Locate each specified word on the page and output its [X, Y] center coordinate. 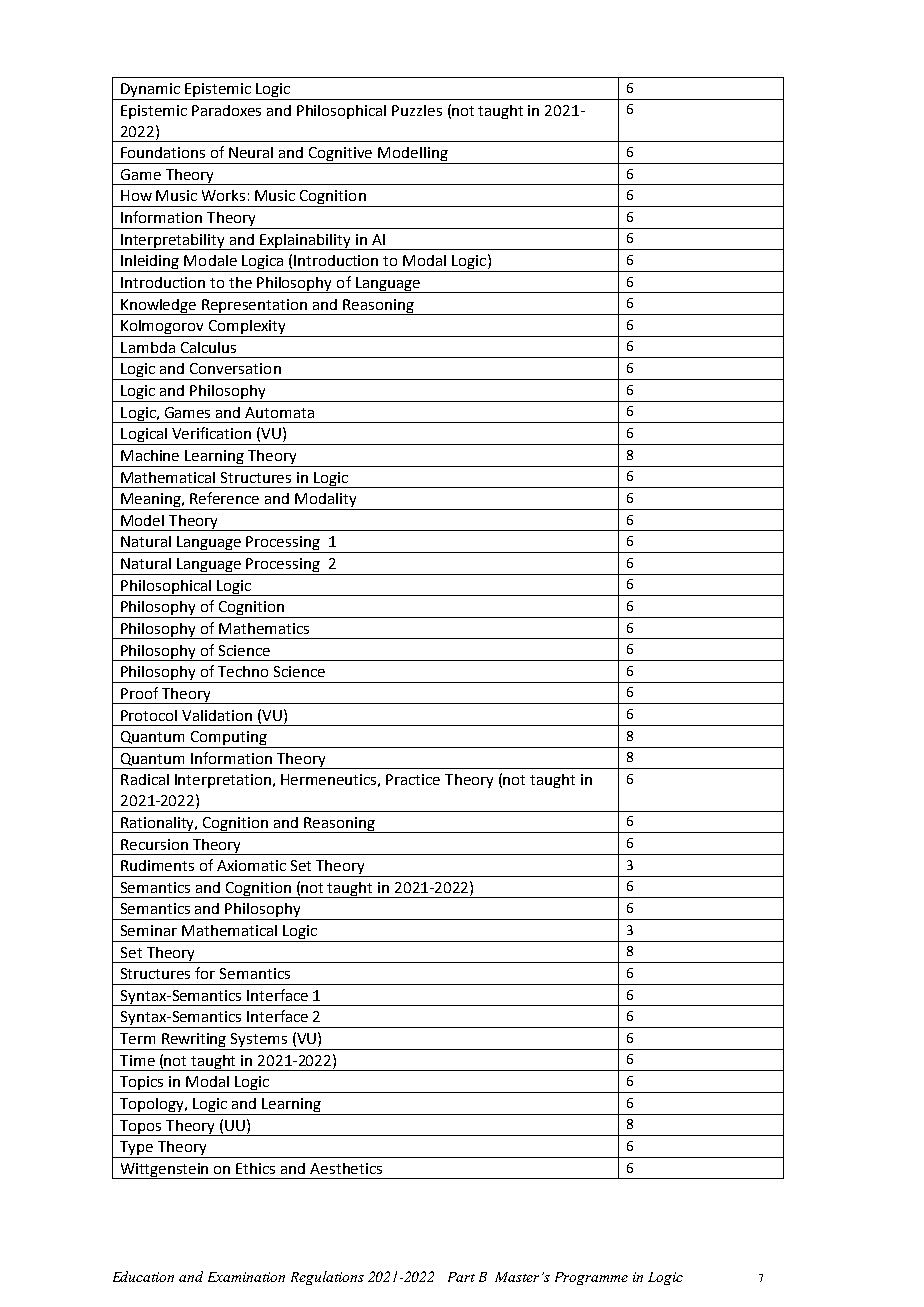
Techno [243, 671]
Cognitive [341, 155]
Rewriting [194, 1041]
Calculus [208, 347]
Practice [413, 779]
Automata [279, 412]
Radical [145, 779]
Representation [254, 307]
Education [143, 1276]
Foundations [163, 152]
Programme [591, 1278]
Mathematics [264, 628]
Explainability [305, 242]
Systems [259, 1041]
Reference [224, 498]
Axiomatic [251, 865]
